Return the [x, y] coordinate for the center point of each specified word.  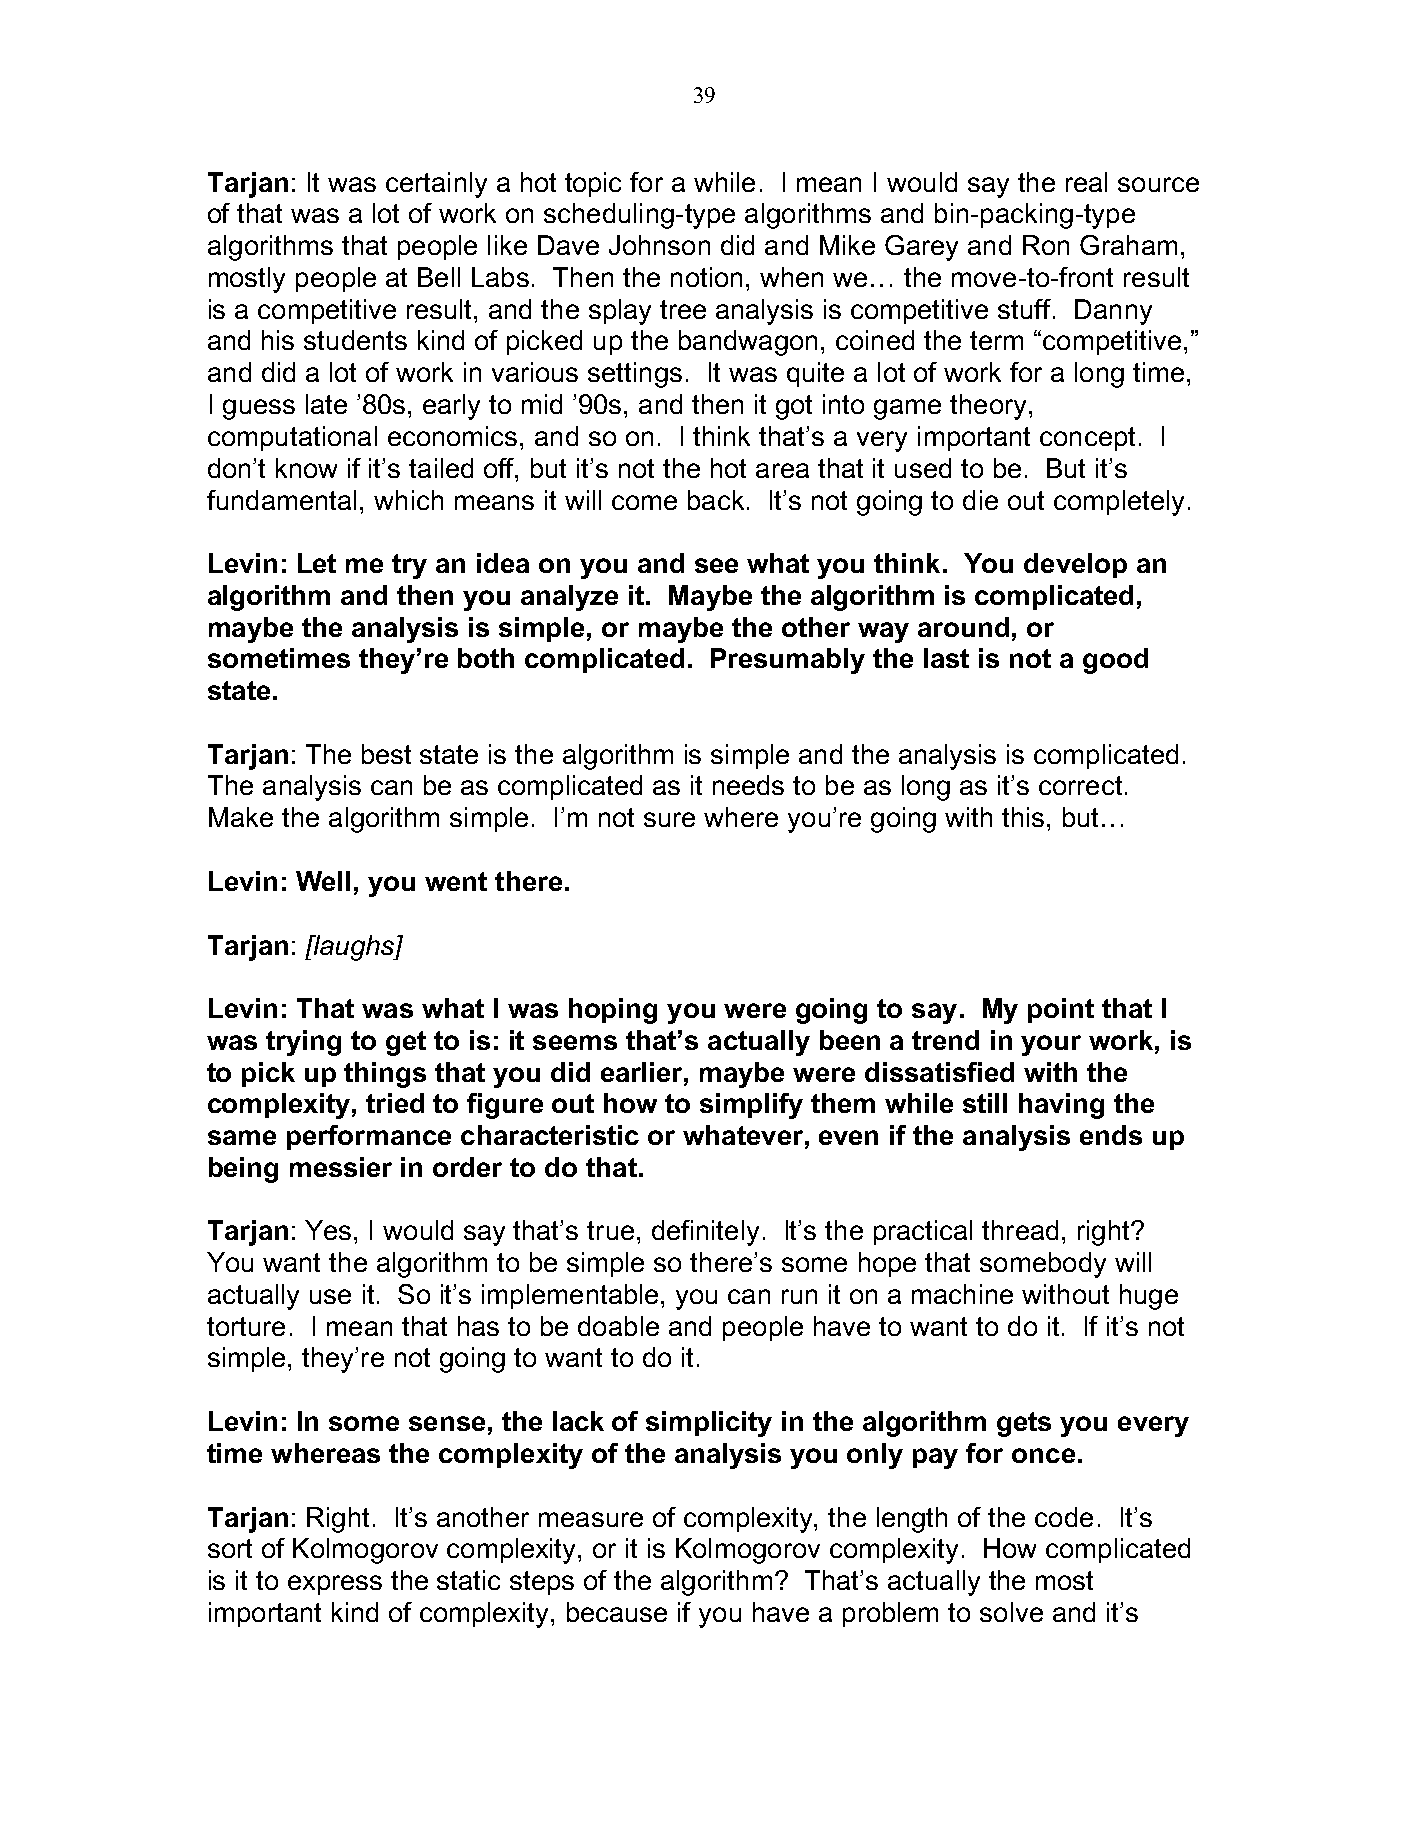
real [1086, 182]
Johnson [659, 245]
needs [748, 785]
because [617, 1612]
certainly [436, 185]
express [335, 1585]
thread [1020, 1230]
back [716, 500]
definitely [705, 1233]
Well [323, 881]
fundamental [281, 500]
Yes [328, 1230]
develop [1075, 565]
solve [1011, 1612]
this [1023, 817]
